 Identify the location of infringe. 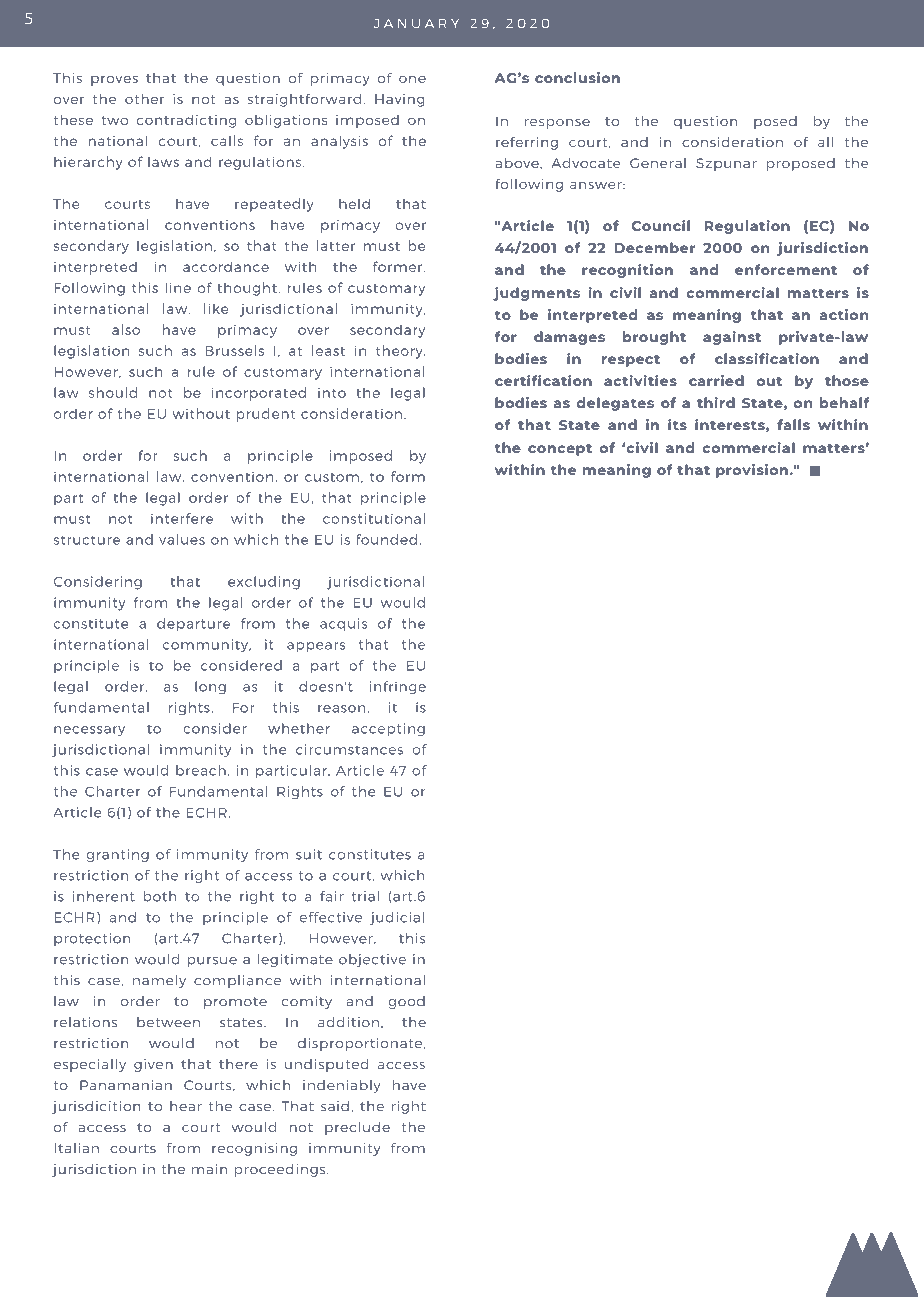
(398, 688).
